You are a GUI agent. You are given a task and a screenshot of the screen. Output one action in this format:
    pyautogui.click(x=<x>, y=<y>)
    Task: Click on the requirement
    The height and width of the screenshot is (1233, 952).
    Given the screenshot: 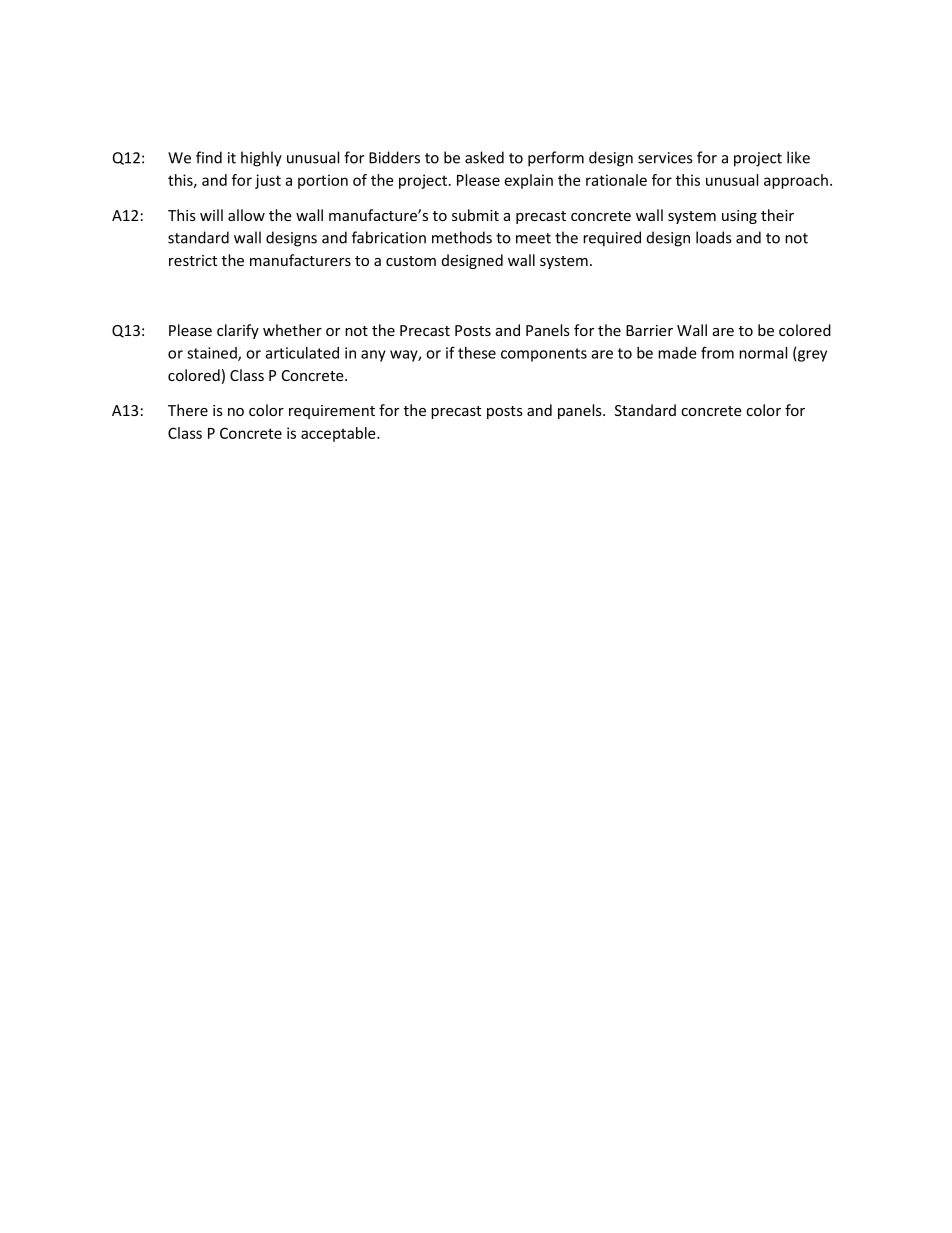 What is the action you would take?
    pyautogui.click(x=332, y=412)
